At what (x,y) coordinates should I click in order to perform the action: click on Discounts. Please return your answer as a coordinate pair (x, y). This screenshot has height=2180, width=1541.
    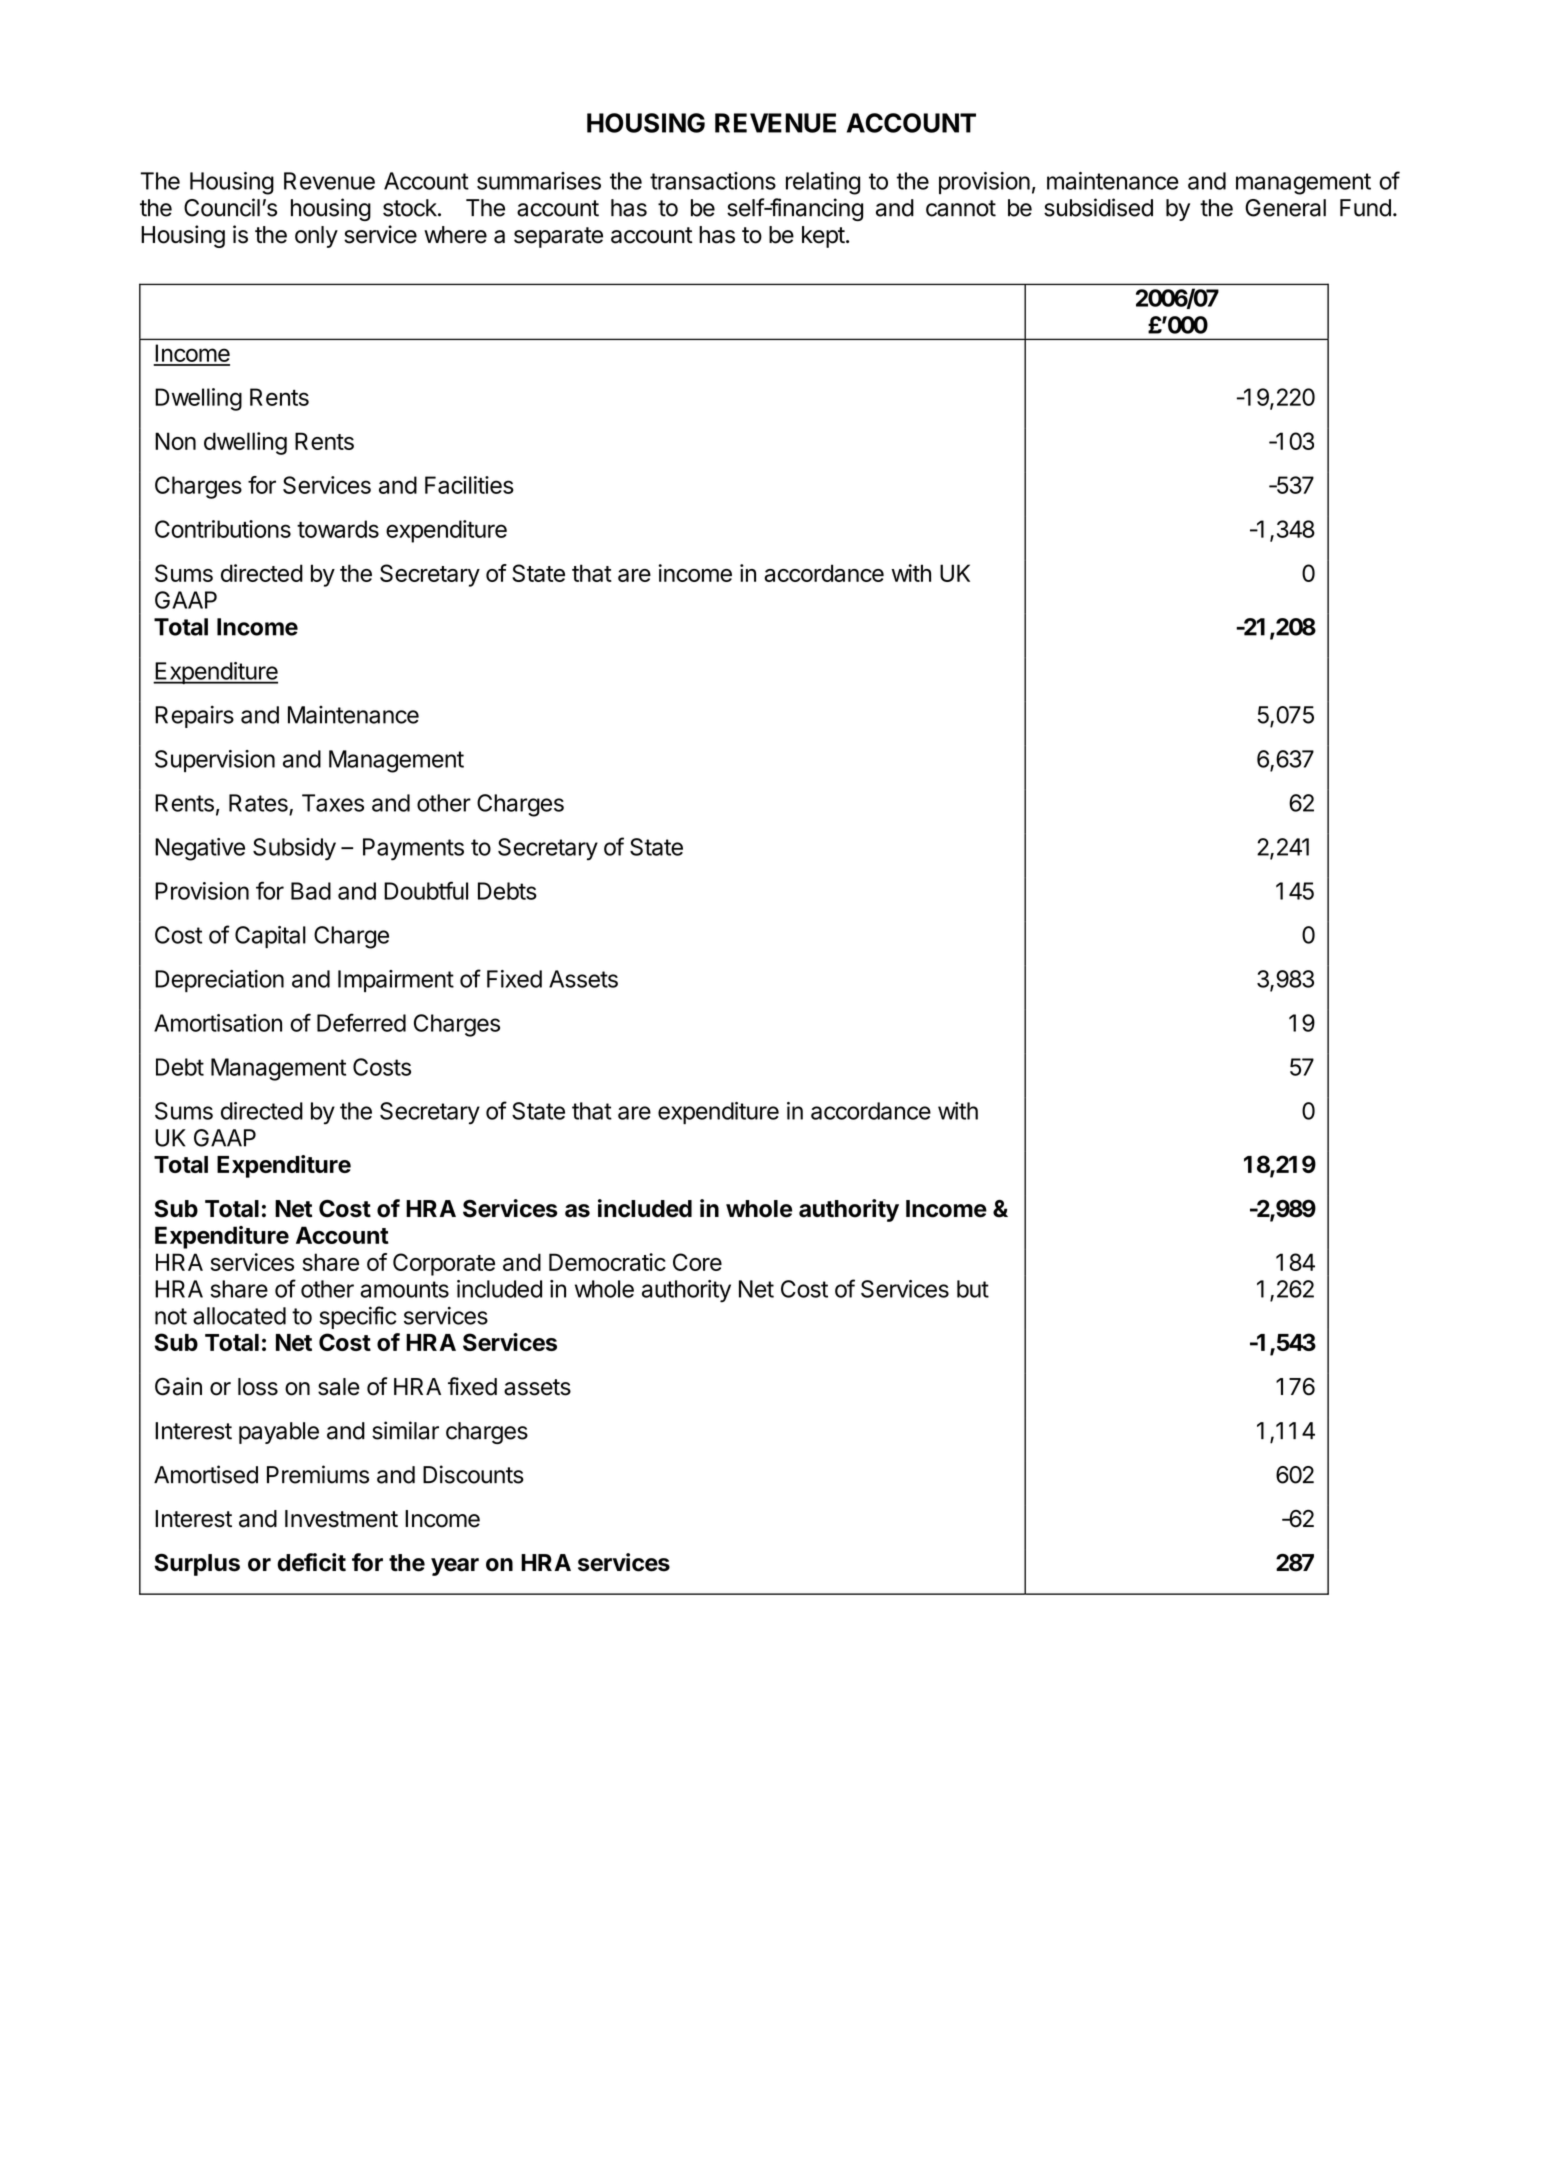
    Looking at the image, I should click on (473, 1474).
